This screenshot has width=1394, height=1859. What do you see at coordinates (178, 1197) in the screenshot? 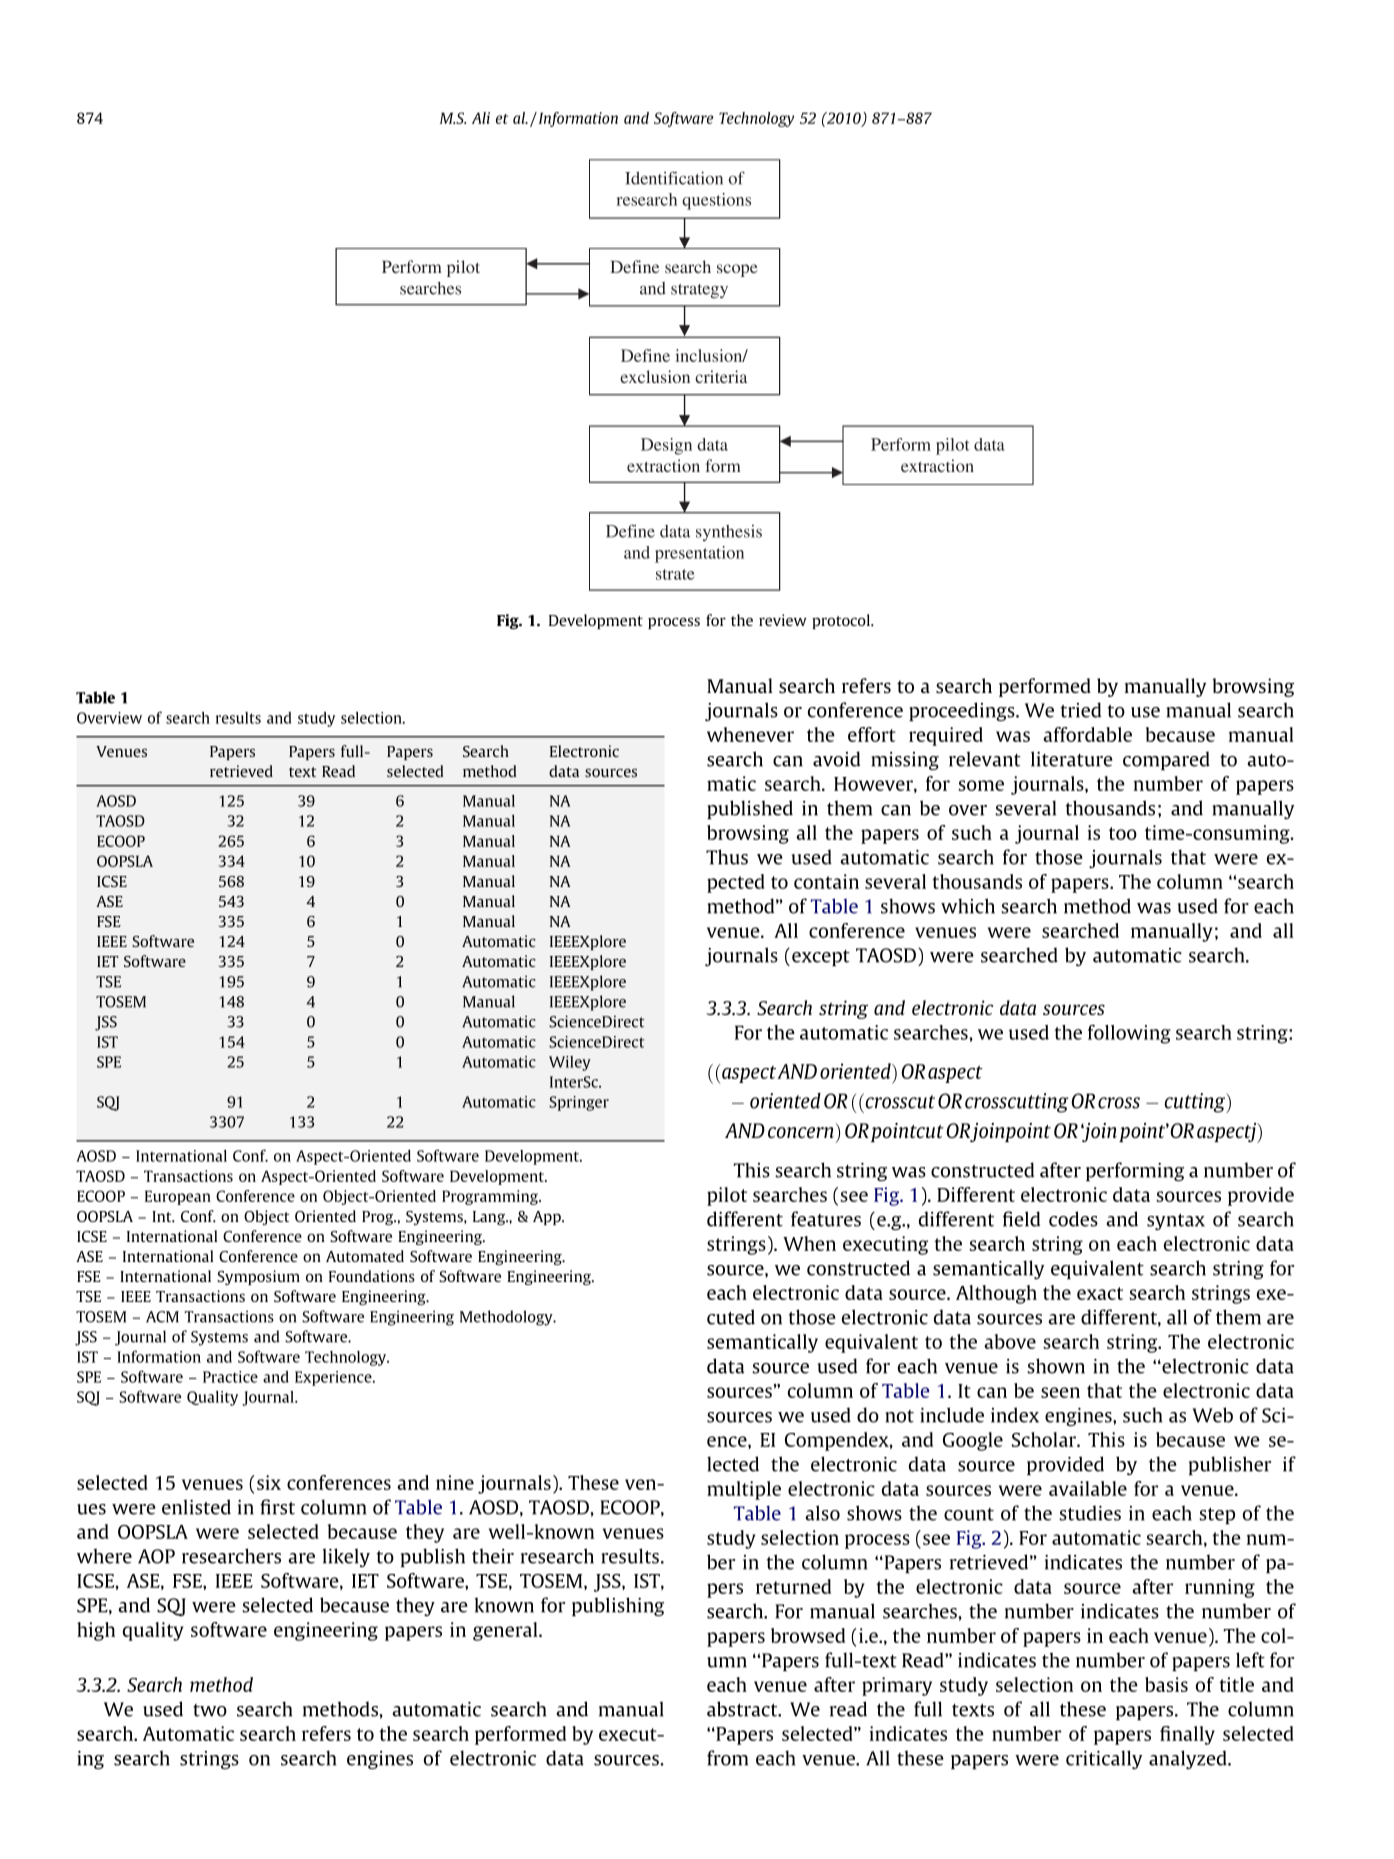
I see `European` at bounding box center [178, 1197].
